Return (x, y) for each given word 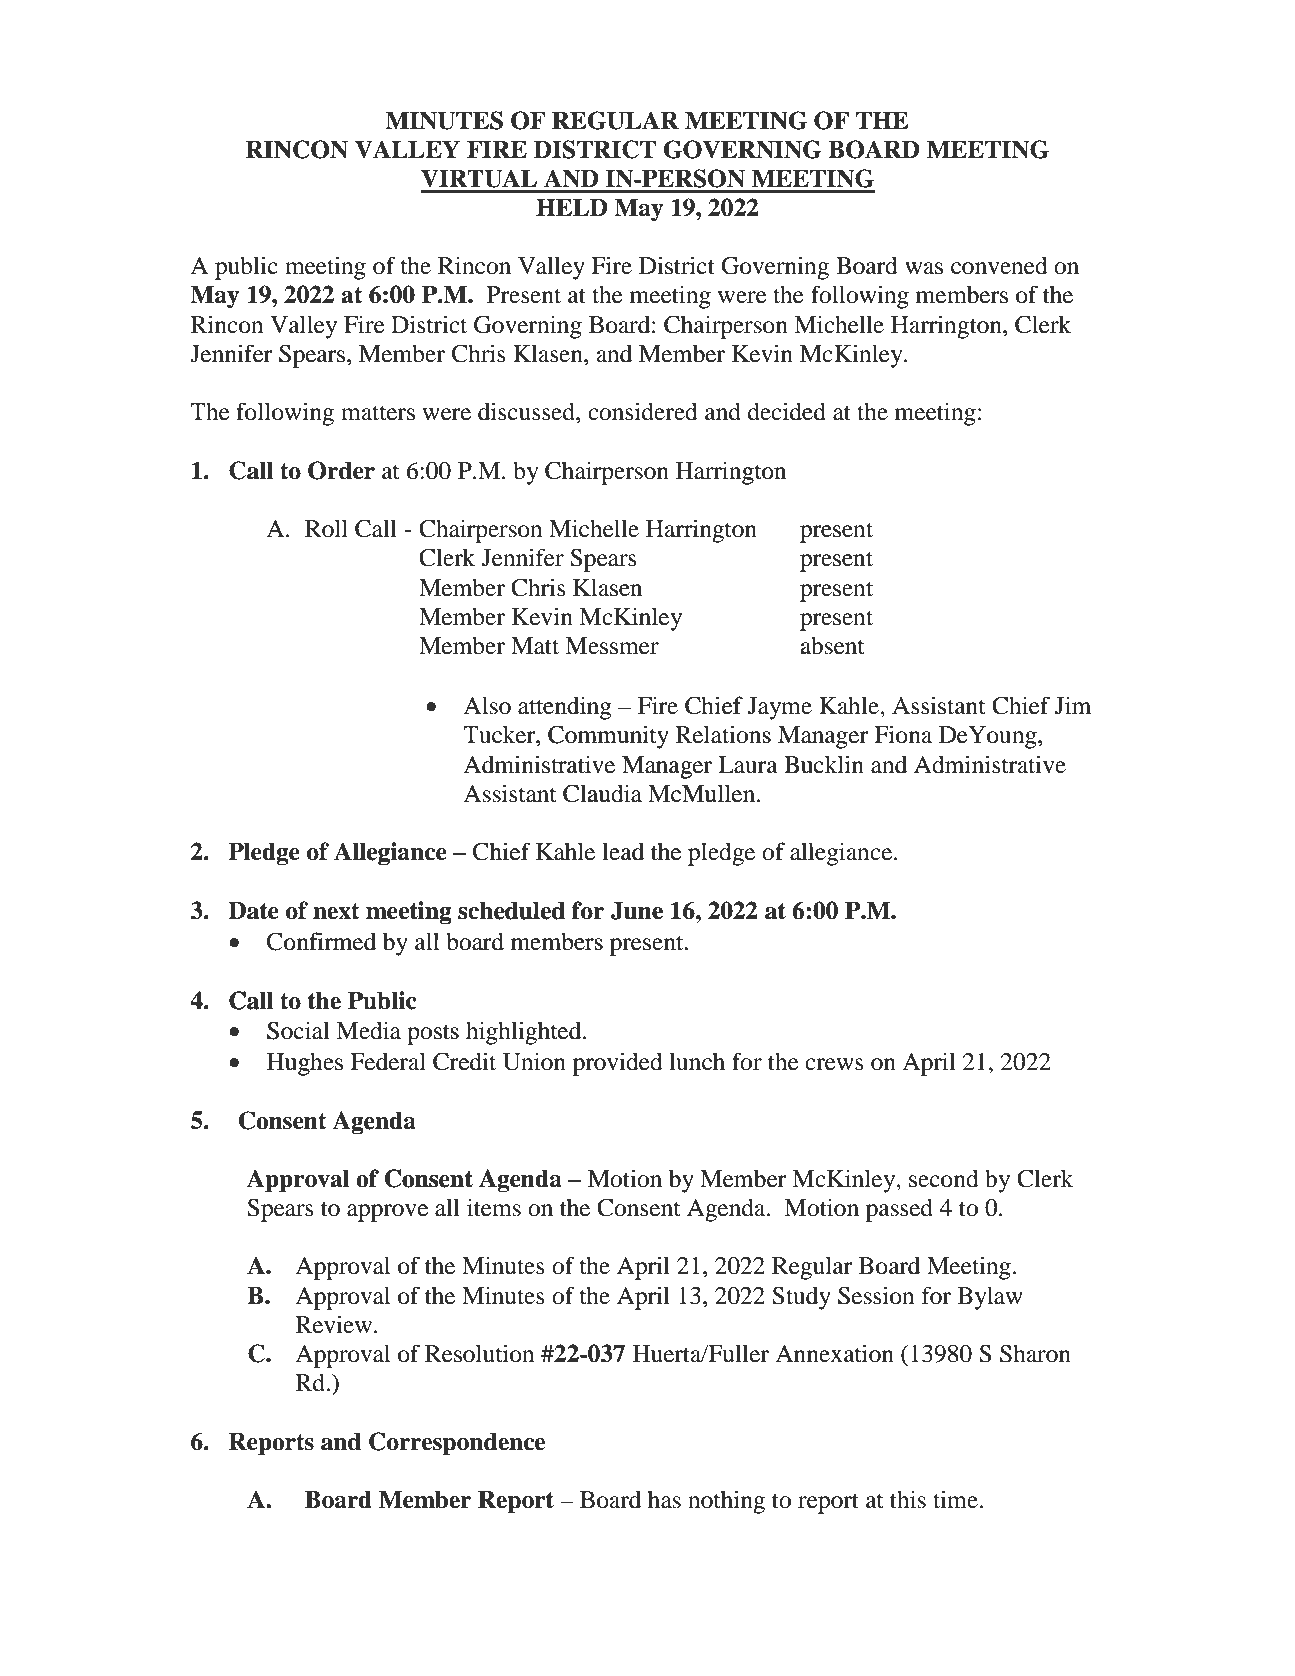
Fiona (903, 734)
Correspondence (457, 1444)
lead (623, 852)
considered (643, 411)
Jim (1073, 705)
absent (832, 645)
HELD (572, 207)
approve (388, 1213)
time (956, 1499)
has (664, 1500)
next (336, 911)
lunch (697, 1062)
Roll (326, 528)
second (944, 1178)
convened (999, 265)
